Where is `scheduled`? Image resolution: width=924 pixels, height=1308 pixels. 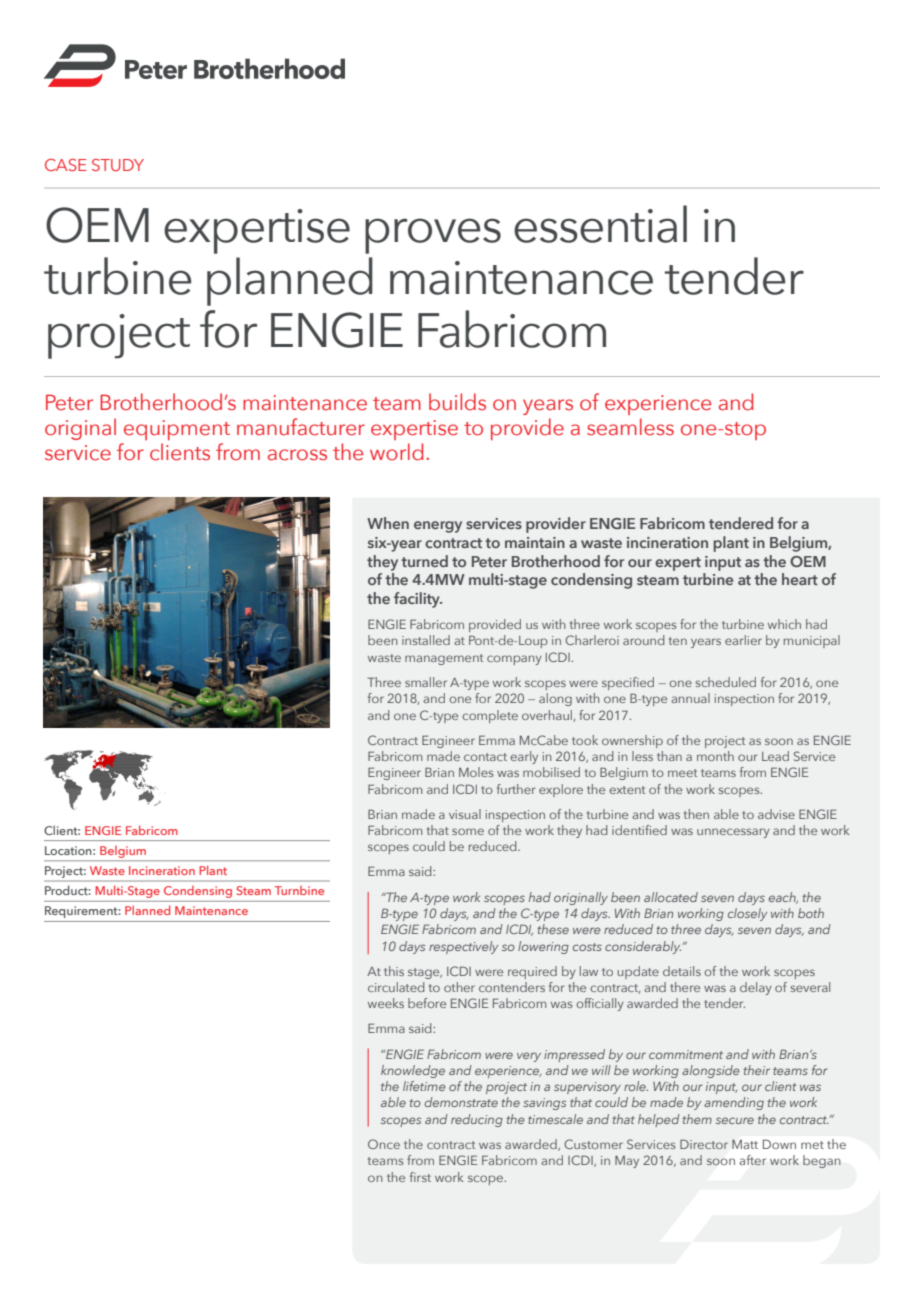
scheduled is located at coordinates (726, 682).
